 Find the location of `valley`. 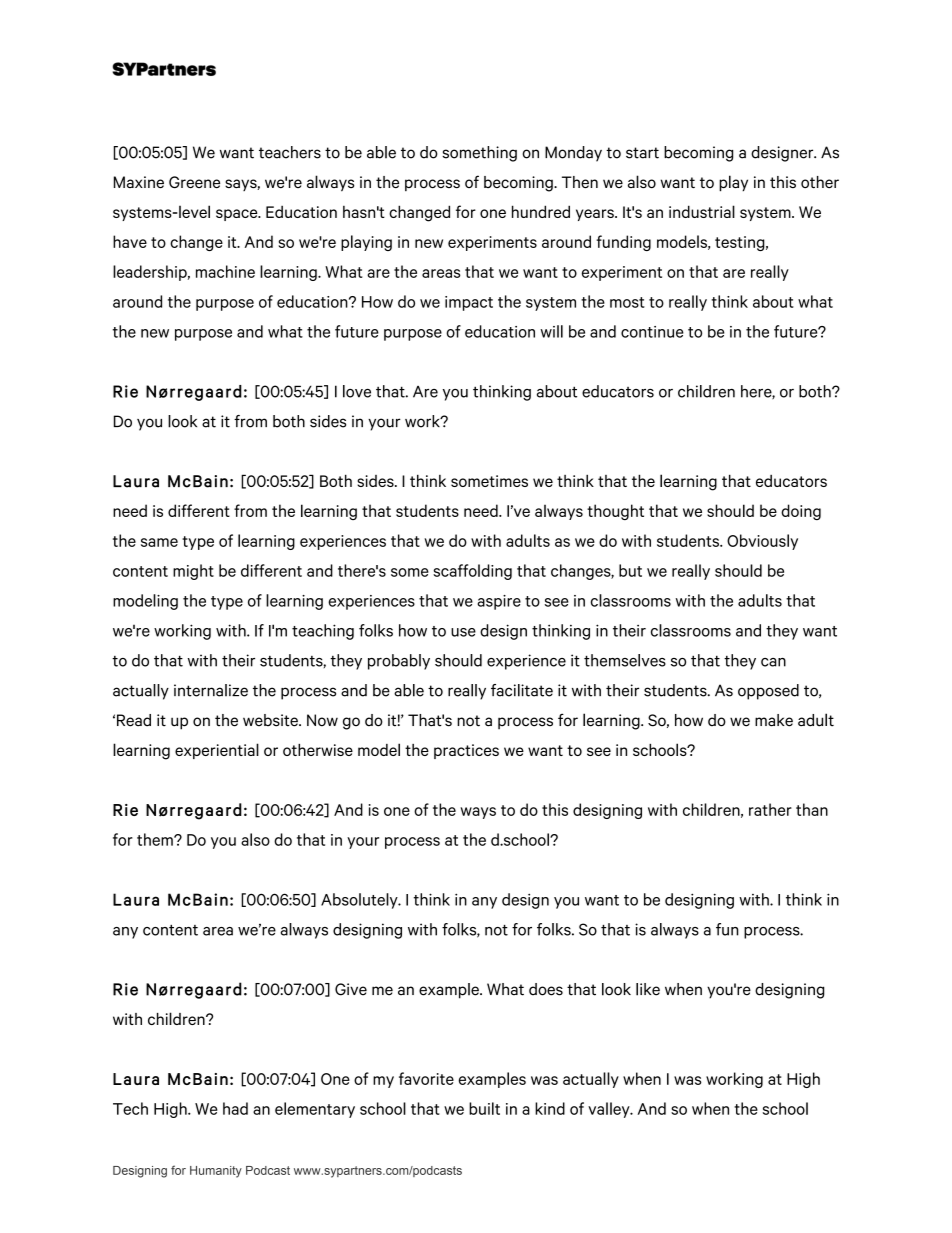

valley is located at coordinates (610, 1110).
